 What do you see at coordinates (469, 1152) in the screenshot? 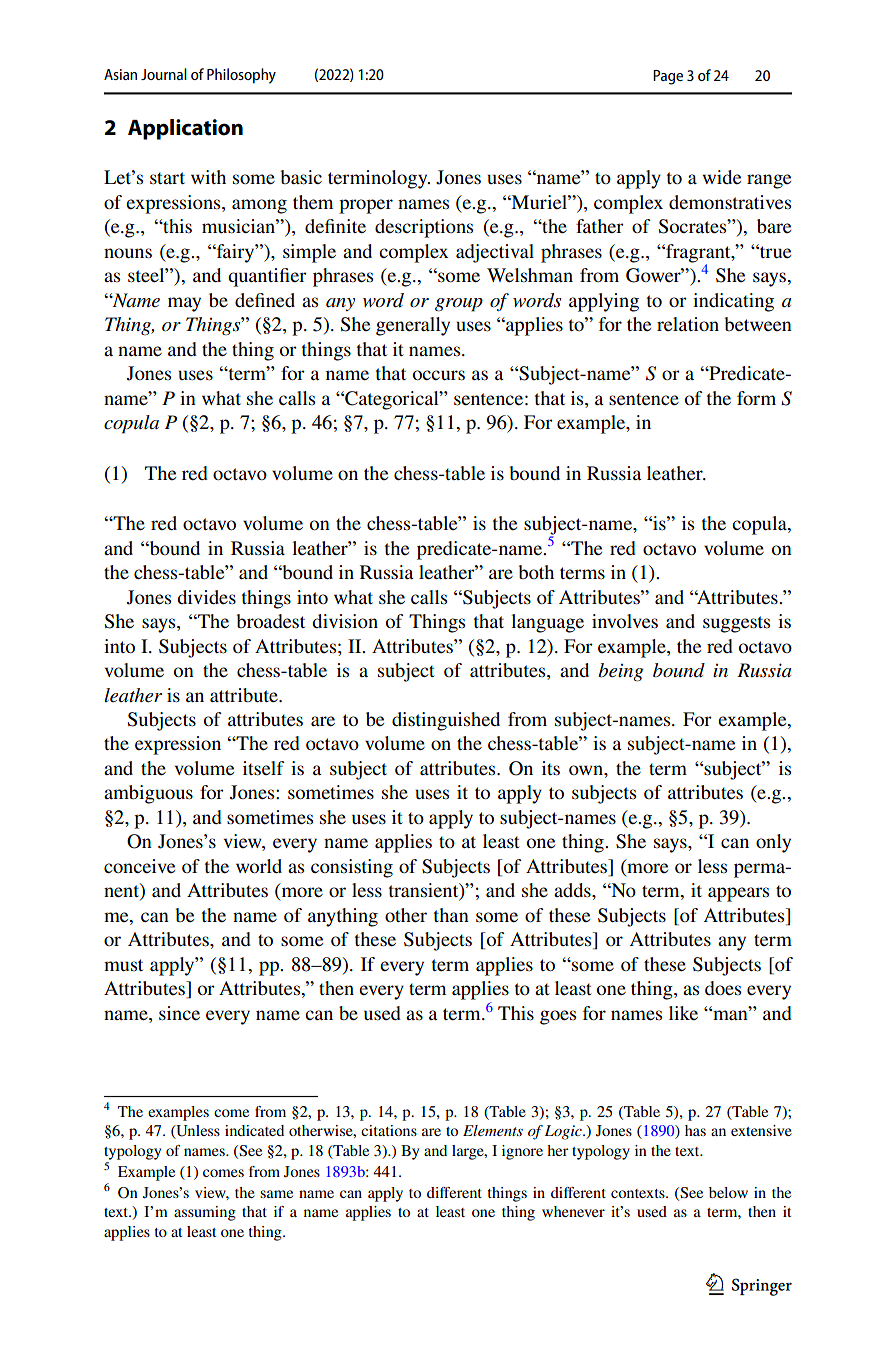
I see `large` at bounding box center [469, 1152].
